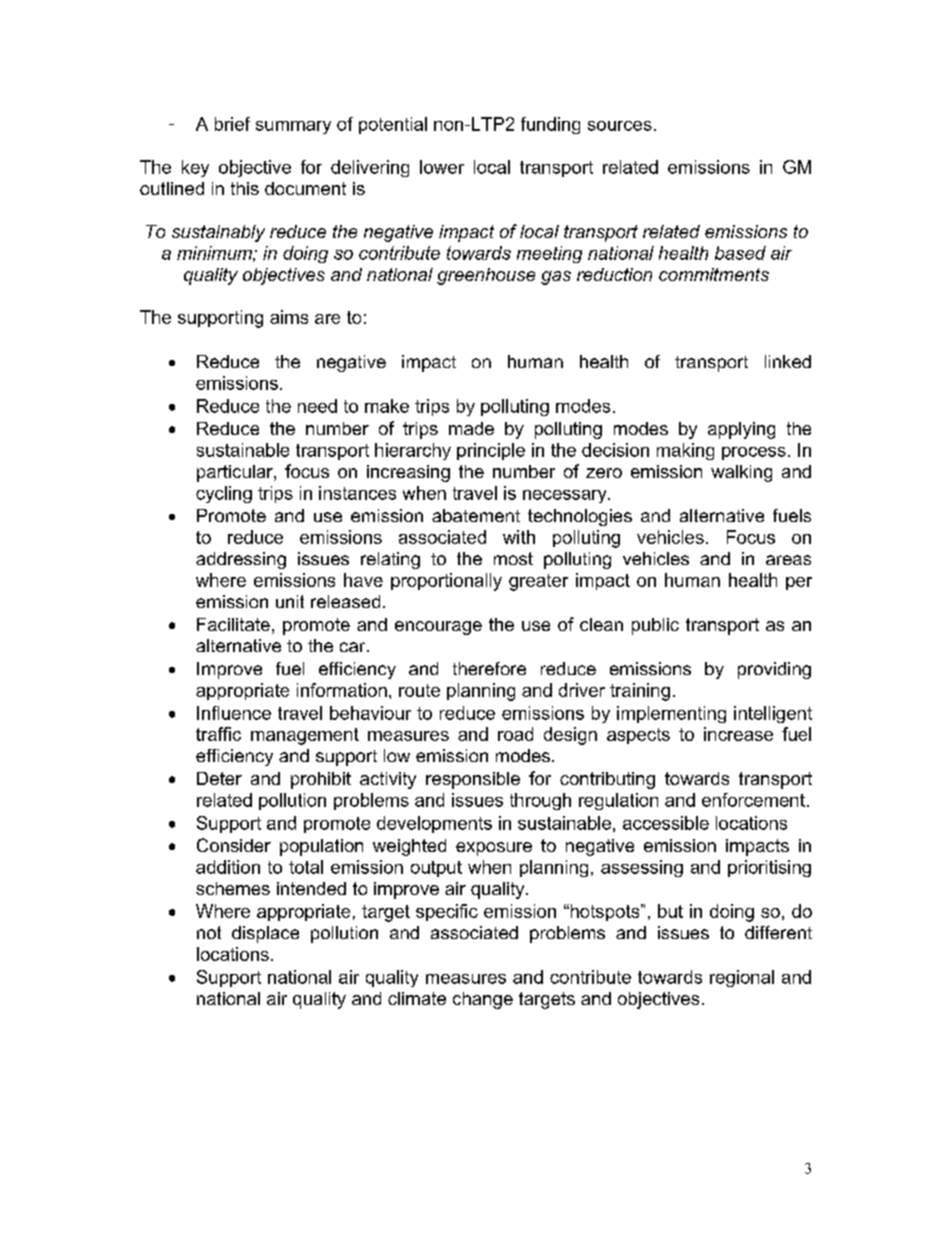  I want to click on brief, so click(232, 124).
